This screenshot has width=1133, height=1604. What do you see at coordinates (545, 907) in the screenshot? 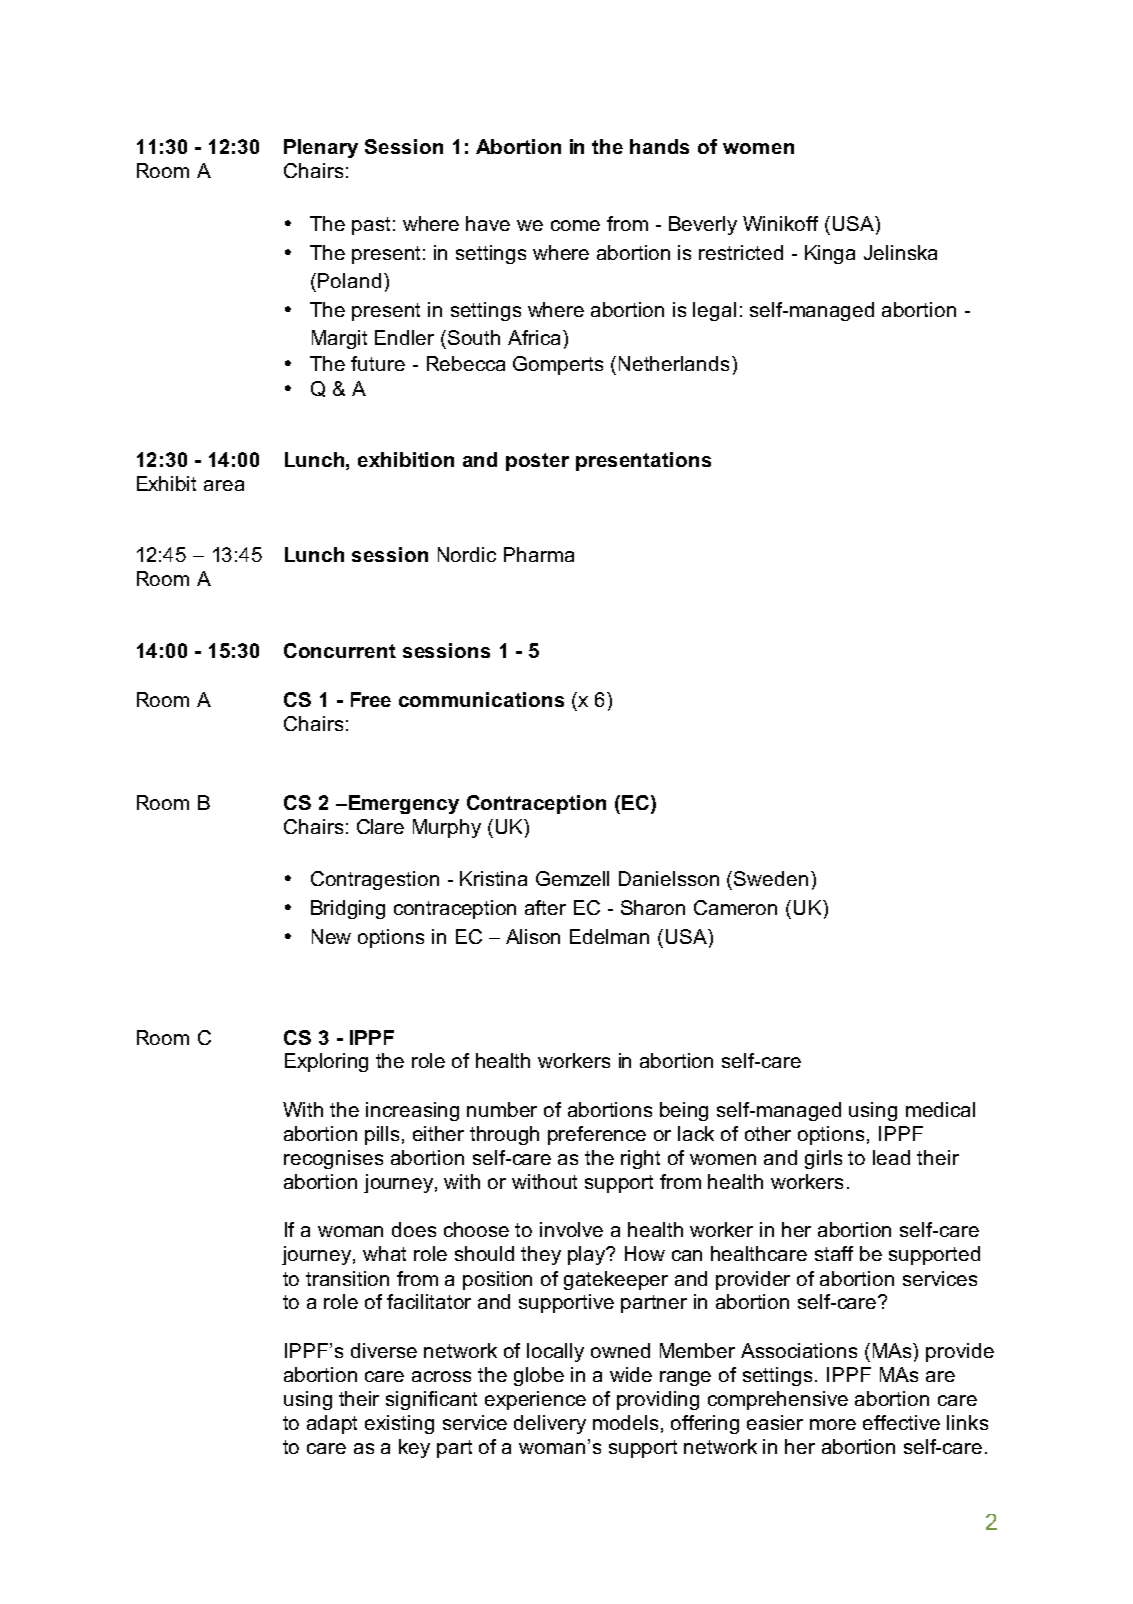
I see `after` at bounding box center [545, 907].
